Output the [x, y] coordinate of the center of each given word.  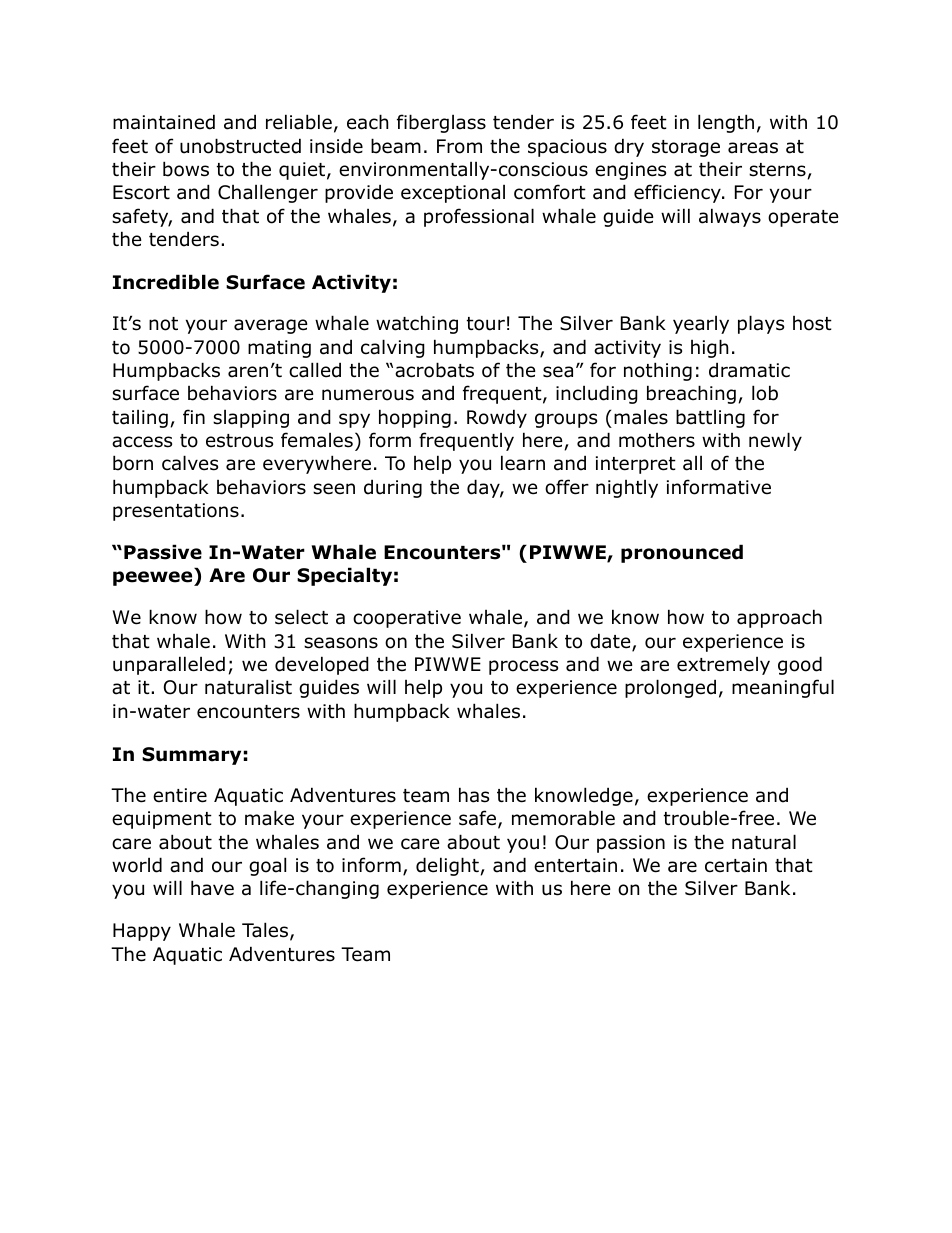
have [212, 888]
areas [753, 148]
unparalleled [169, 665]
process [523, 667]
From [459, 146]
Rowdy [497, 418]
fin [194, 416]
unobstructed [240, 146]
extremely [723, 666]
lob [765, 393]
